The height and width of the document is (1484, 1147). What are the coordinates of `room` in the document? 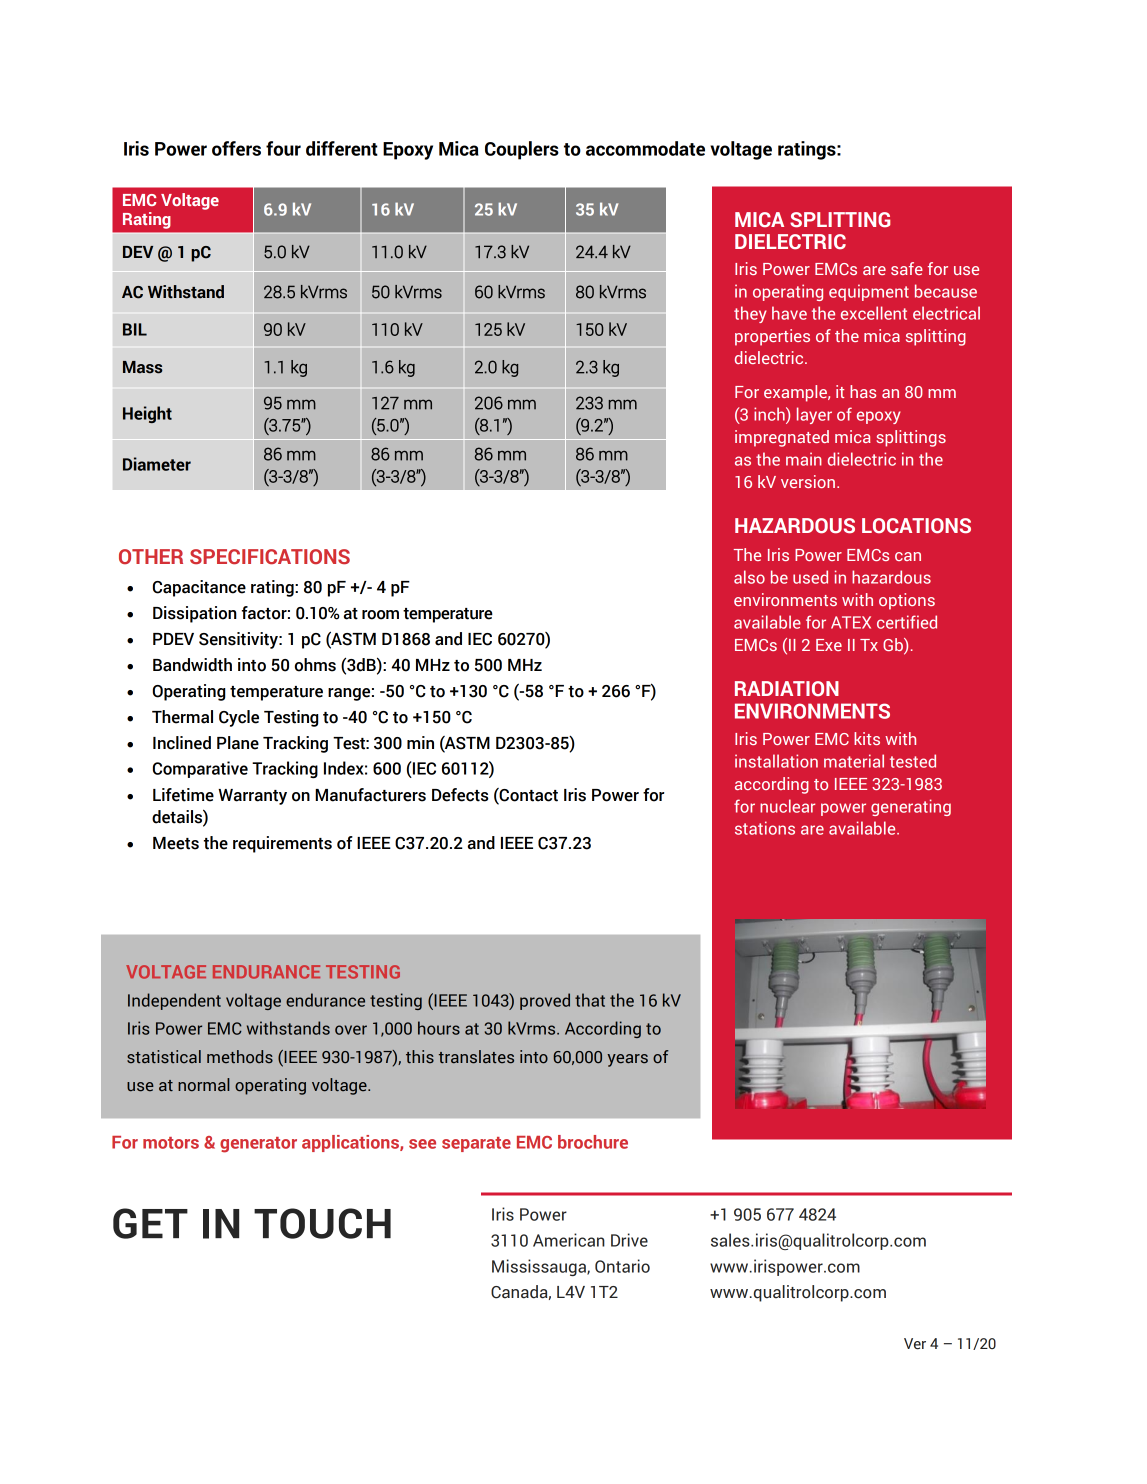 It's located at (380, 615).
